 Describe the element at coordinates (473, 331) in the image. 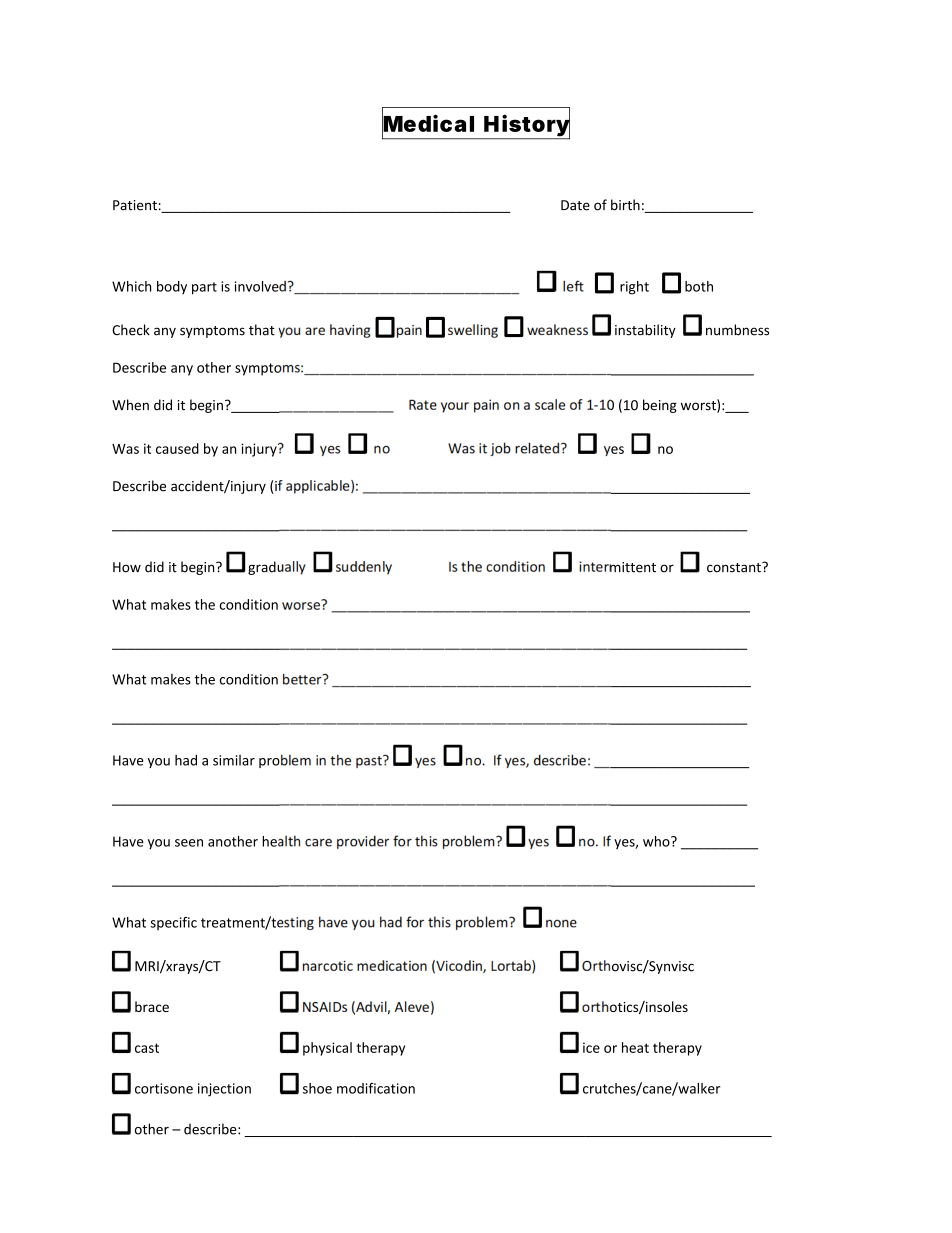

I see `swelling` at that location.
